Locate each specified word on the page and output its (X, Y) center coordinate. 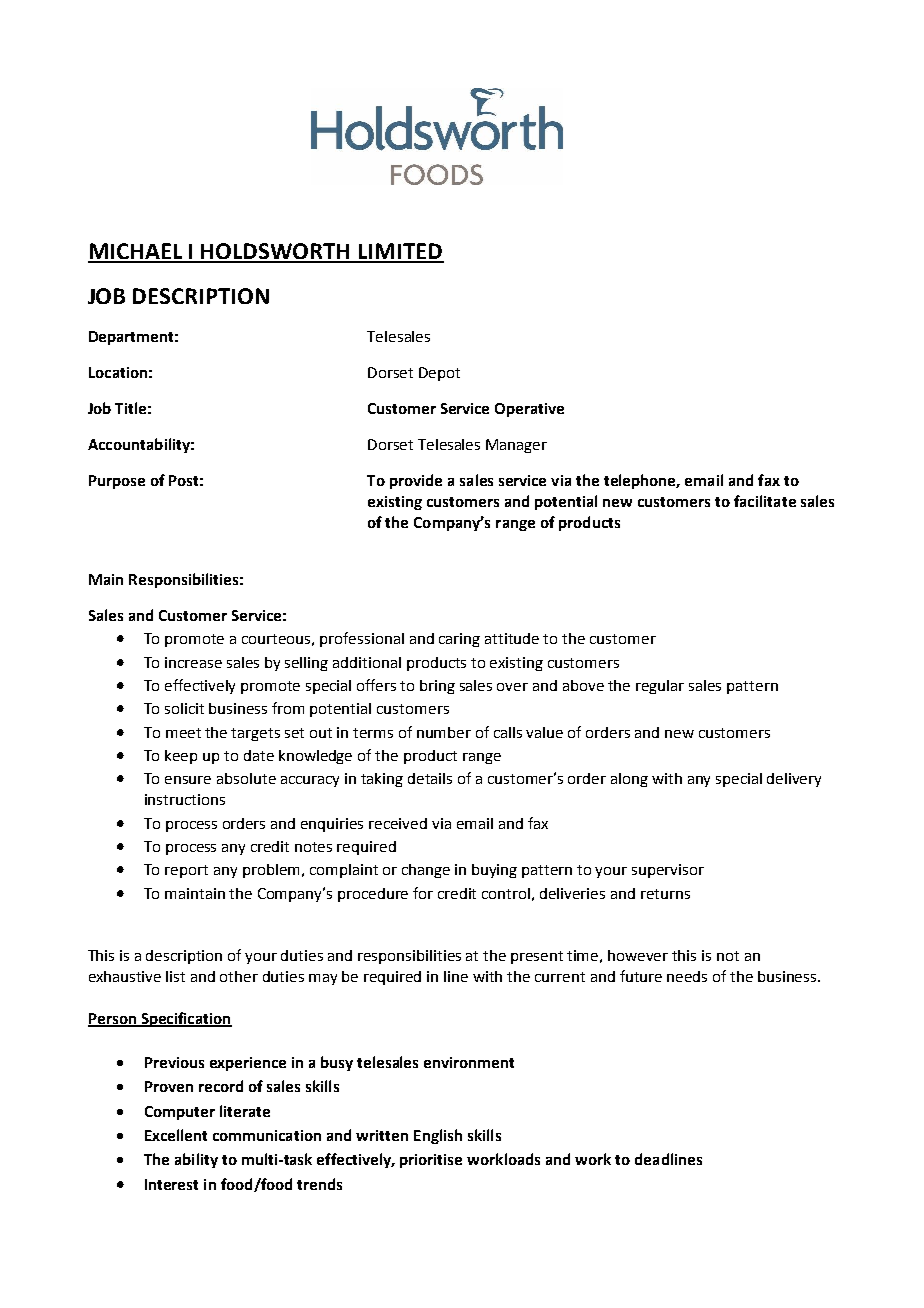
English (438, 1136)
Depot (439, 374)
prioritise (431, 1161)
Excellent (176, 1135)
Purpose (117, 482)
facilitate (765, 501)
